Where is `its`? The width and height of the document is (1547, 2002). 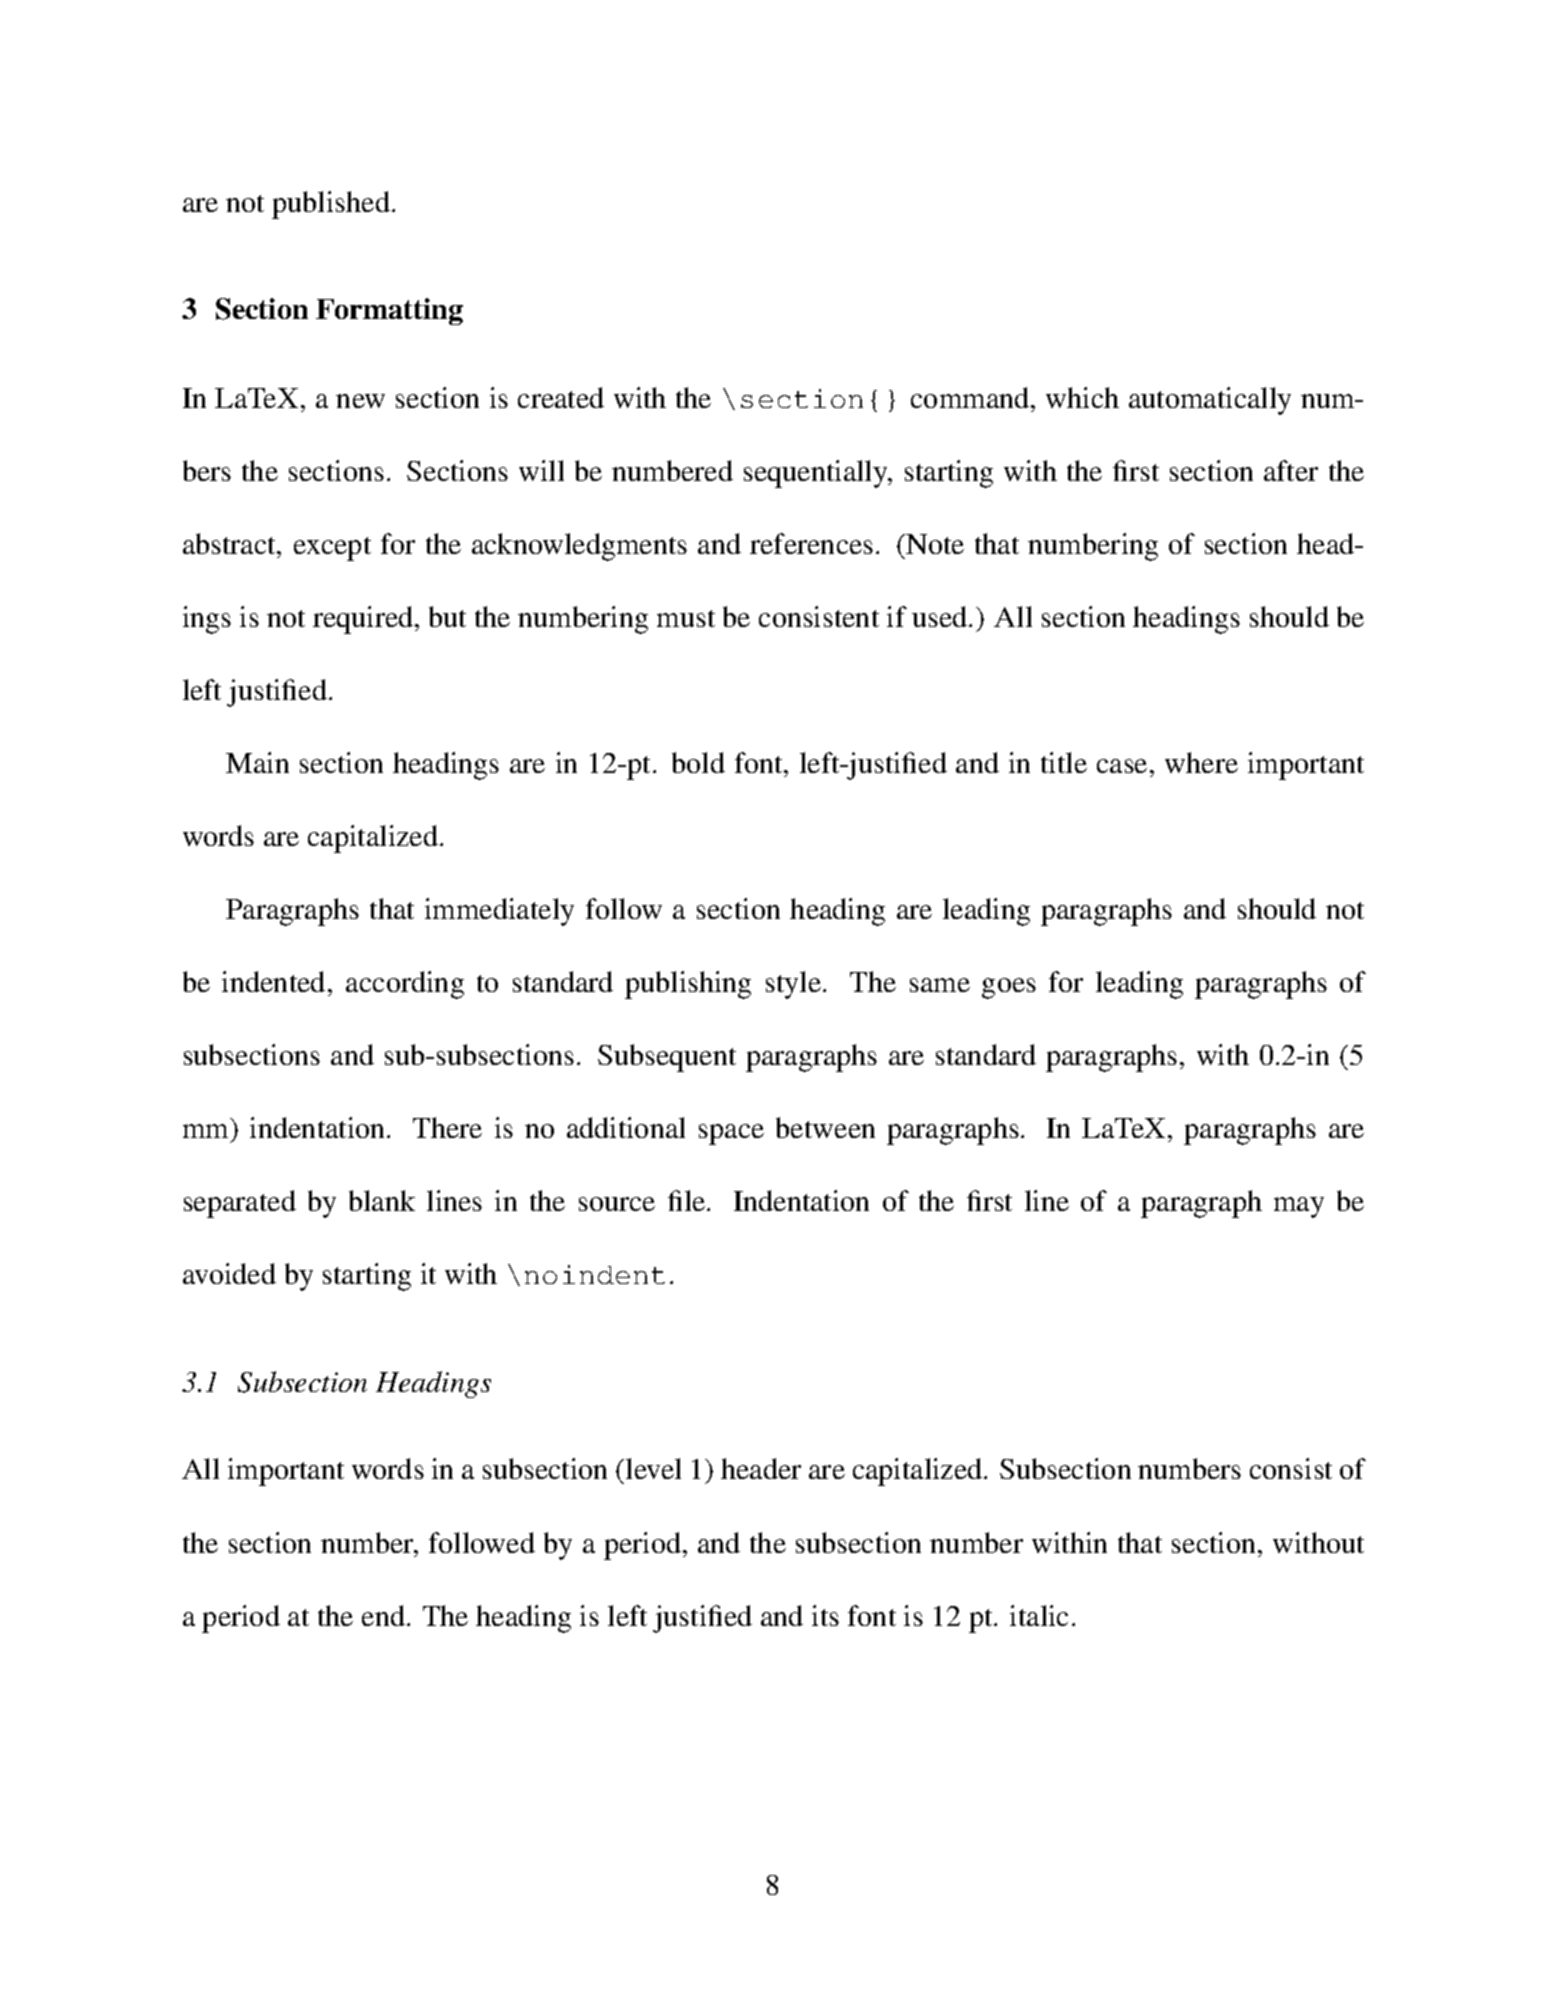 its is located at coordinates (825, 1615).
